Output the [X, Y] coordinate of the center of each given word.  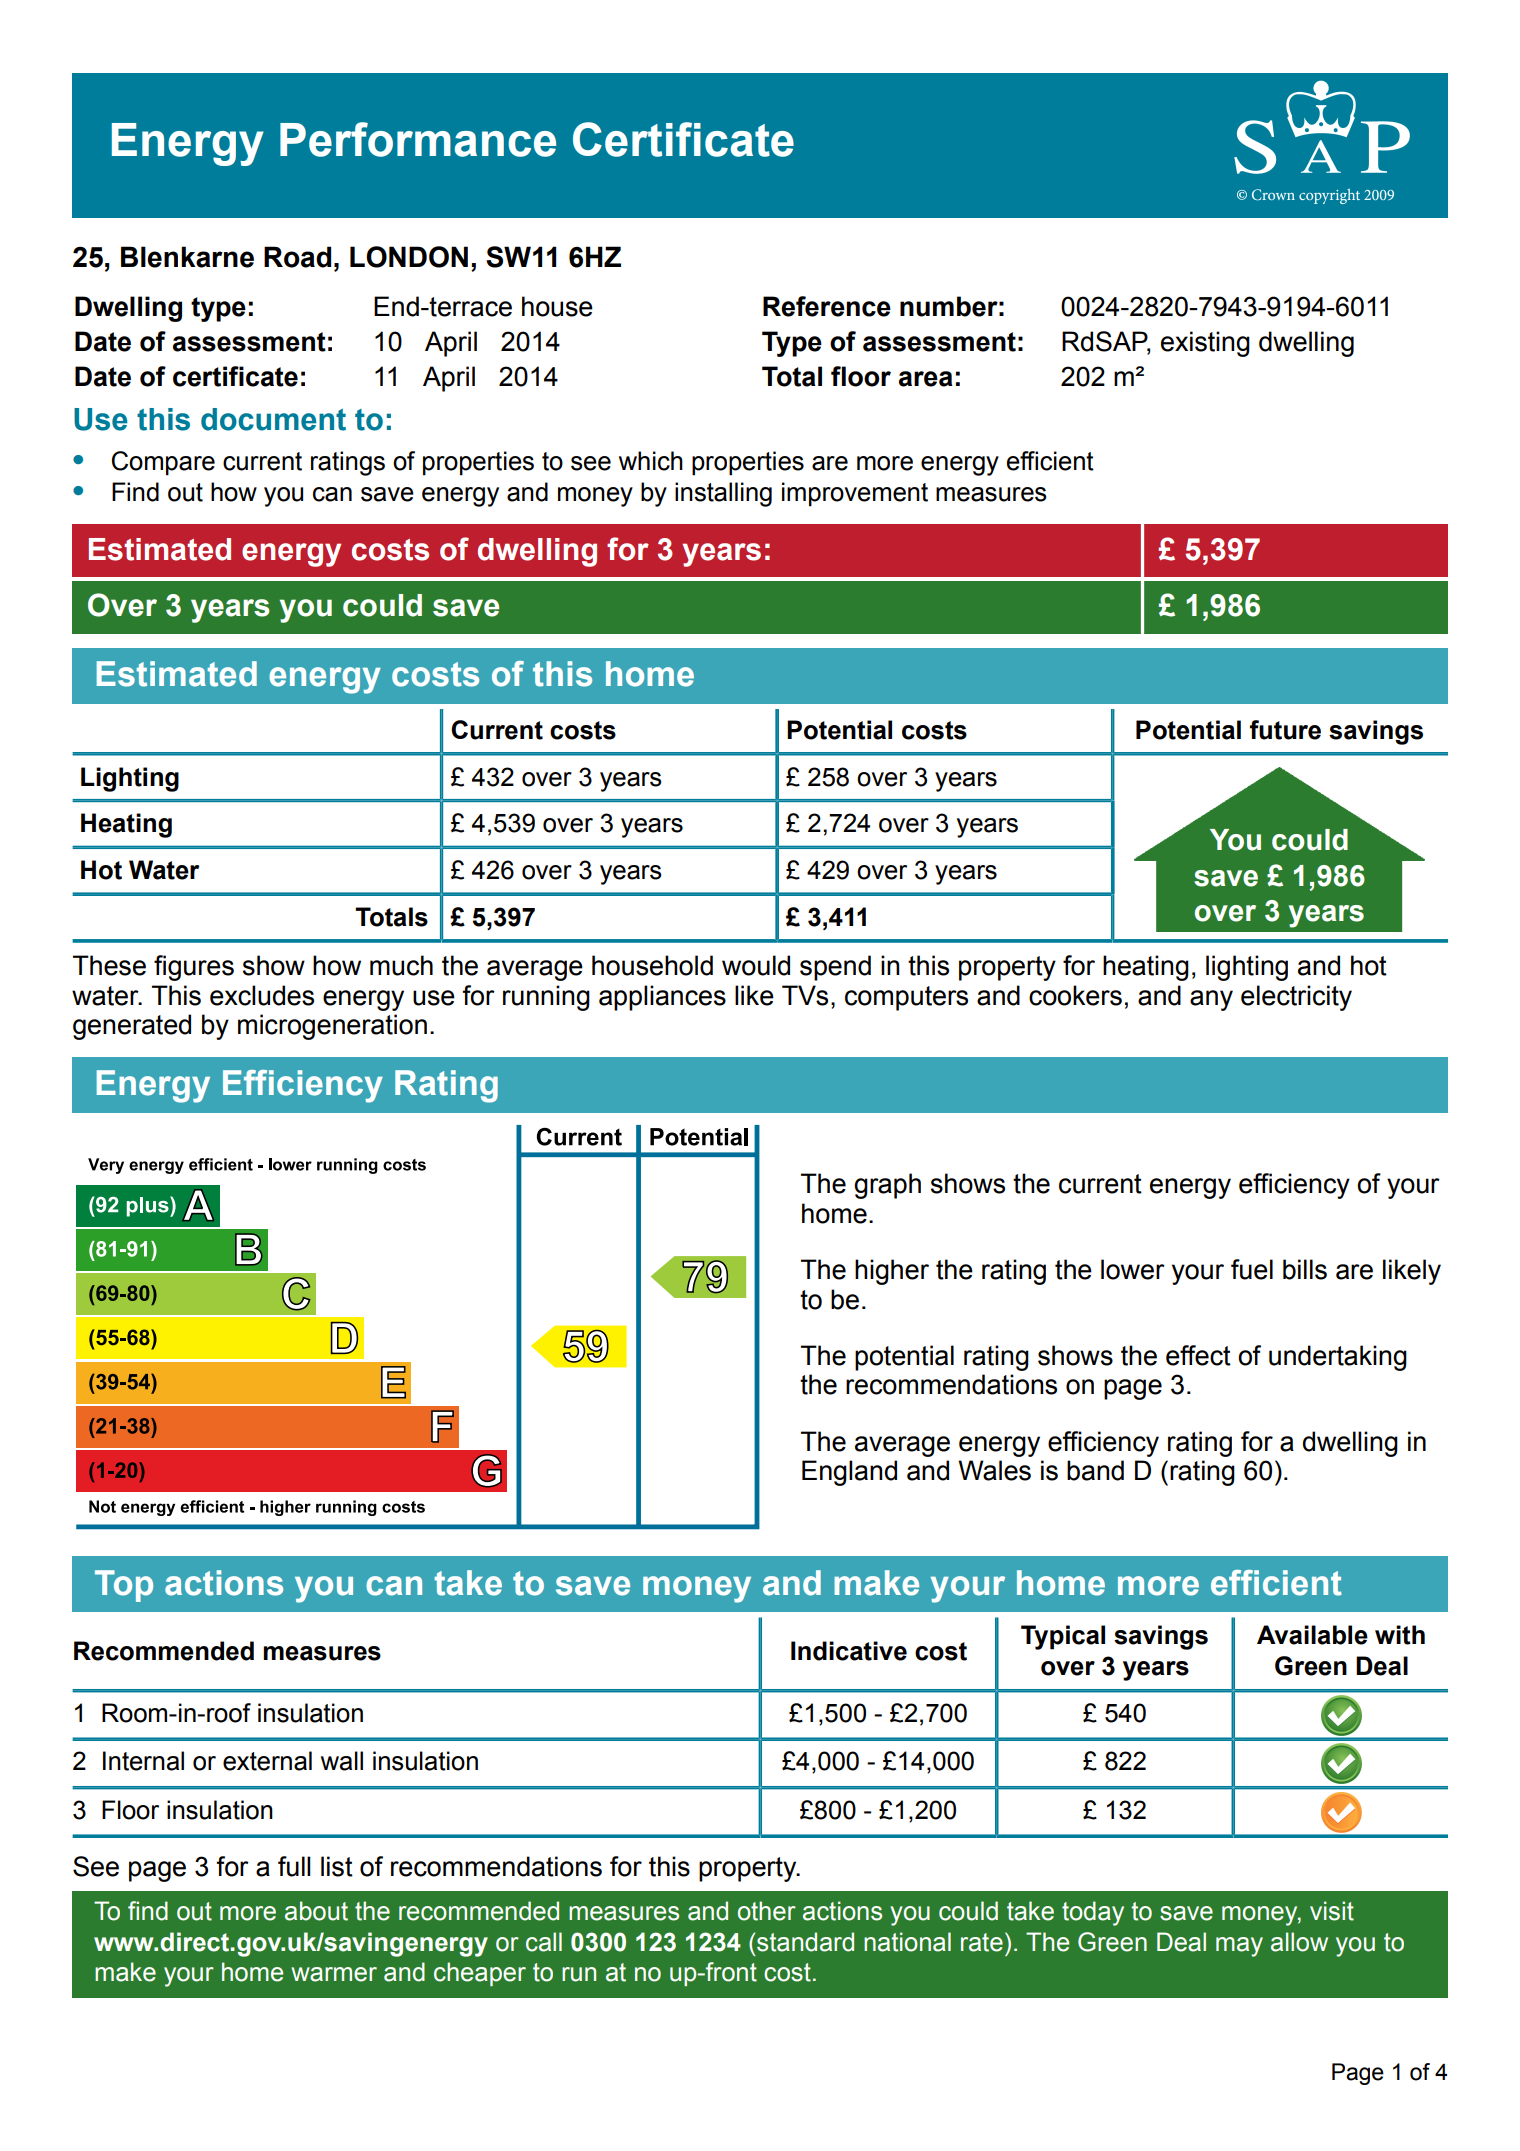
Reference [827, 306]
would [756, 965]
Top [124, 1586]
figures [194, 968]
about [316, 1911]
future [1285, 730]
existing [1205, 344]
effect [1198, 1355]
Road [297, 257]
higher [892, 1272]
